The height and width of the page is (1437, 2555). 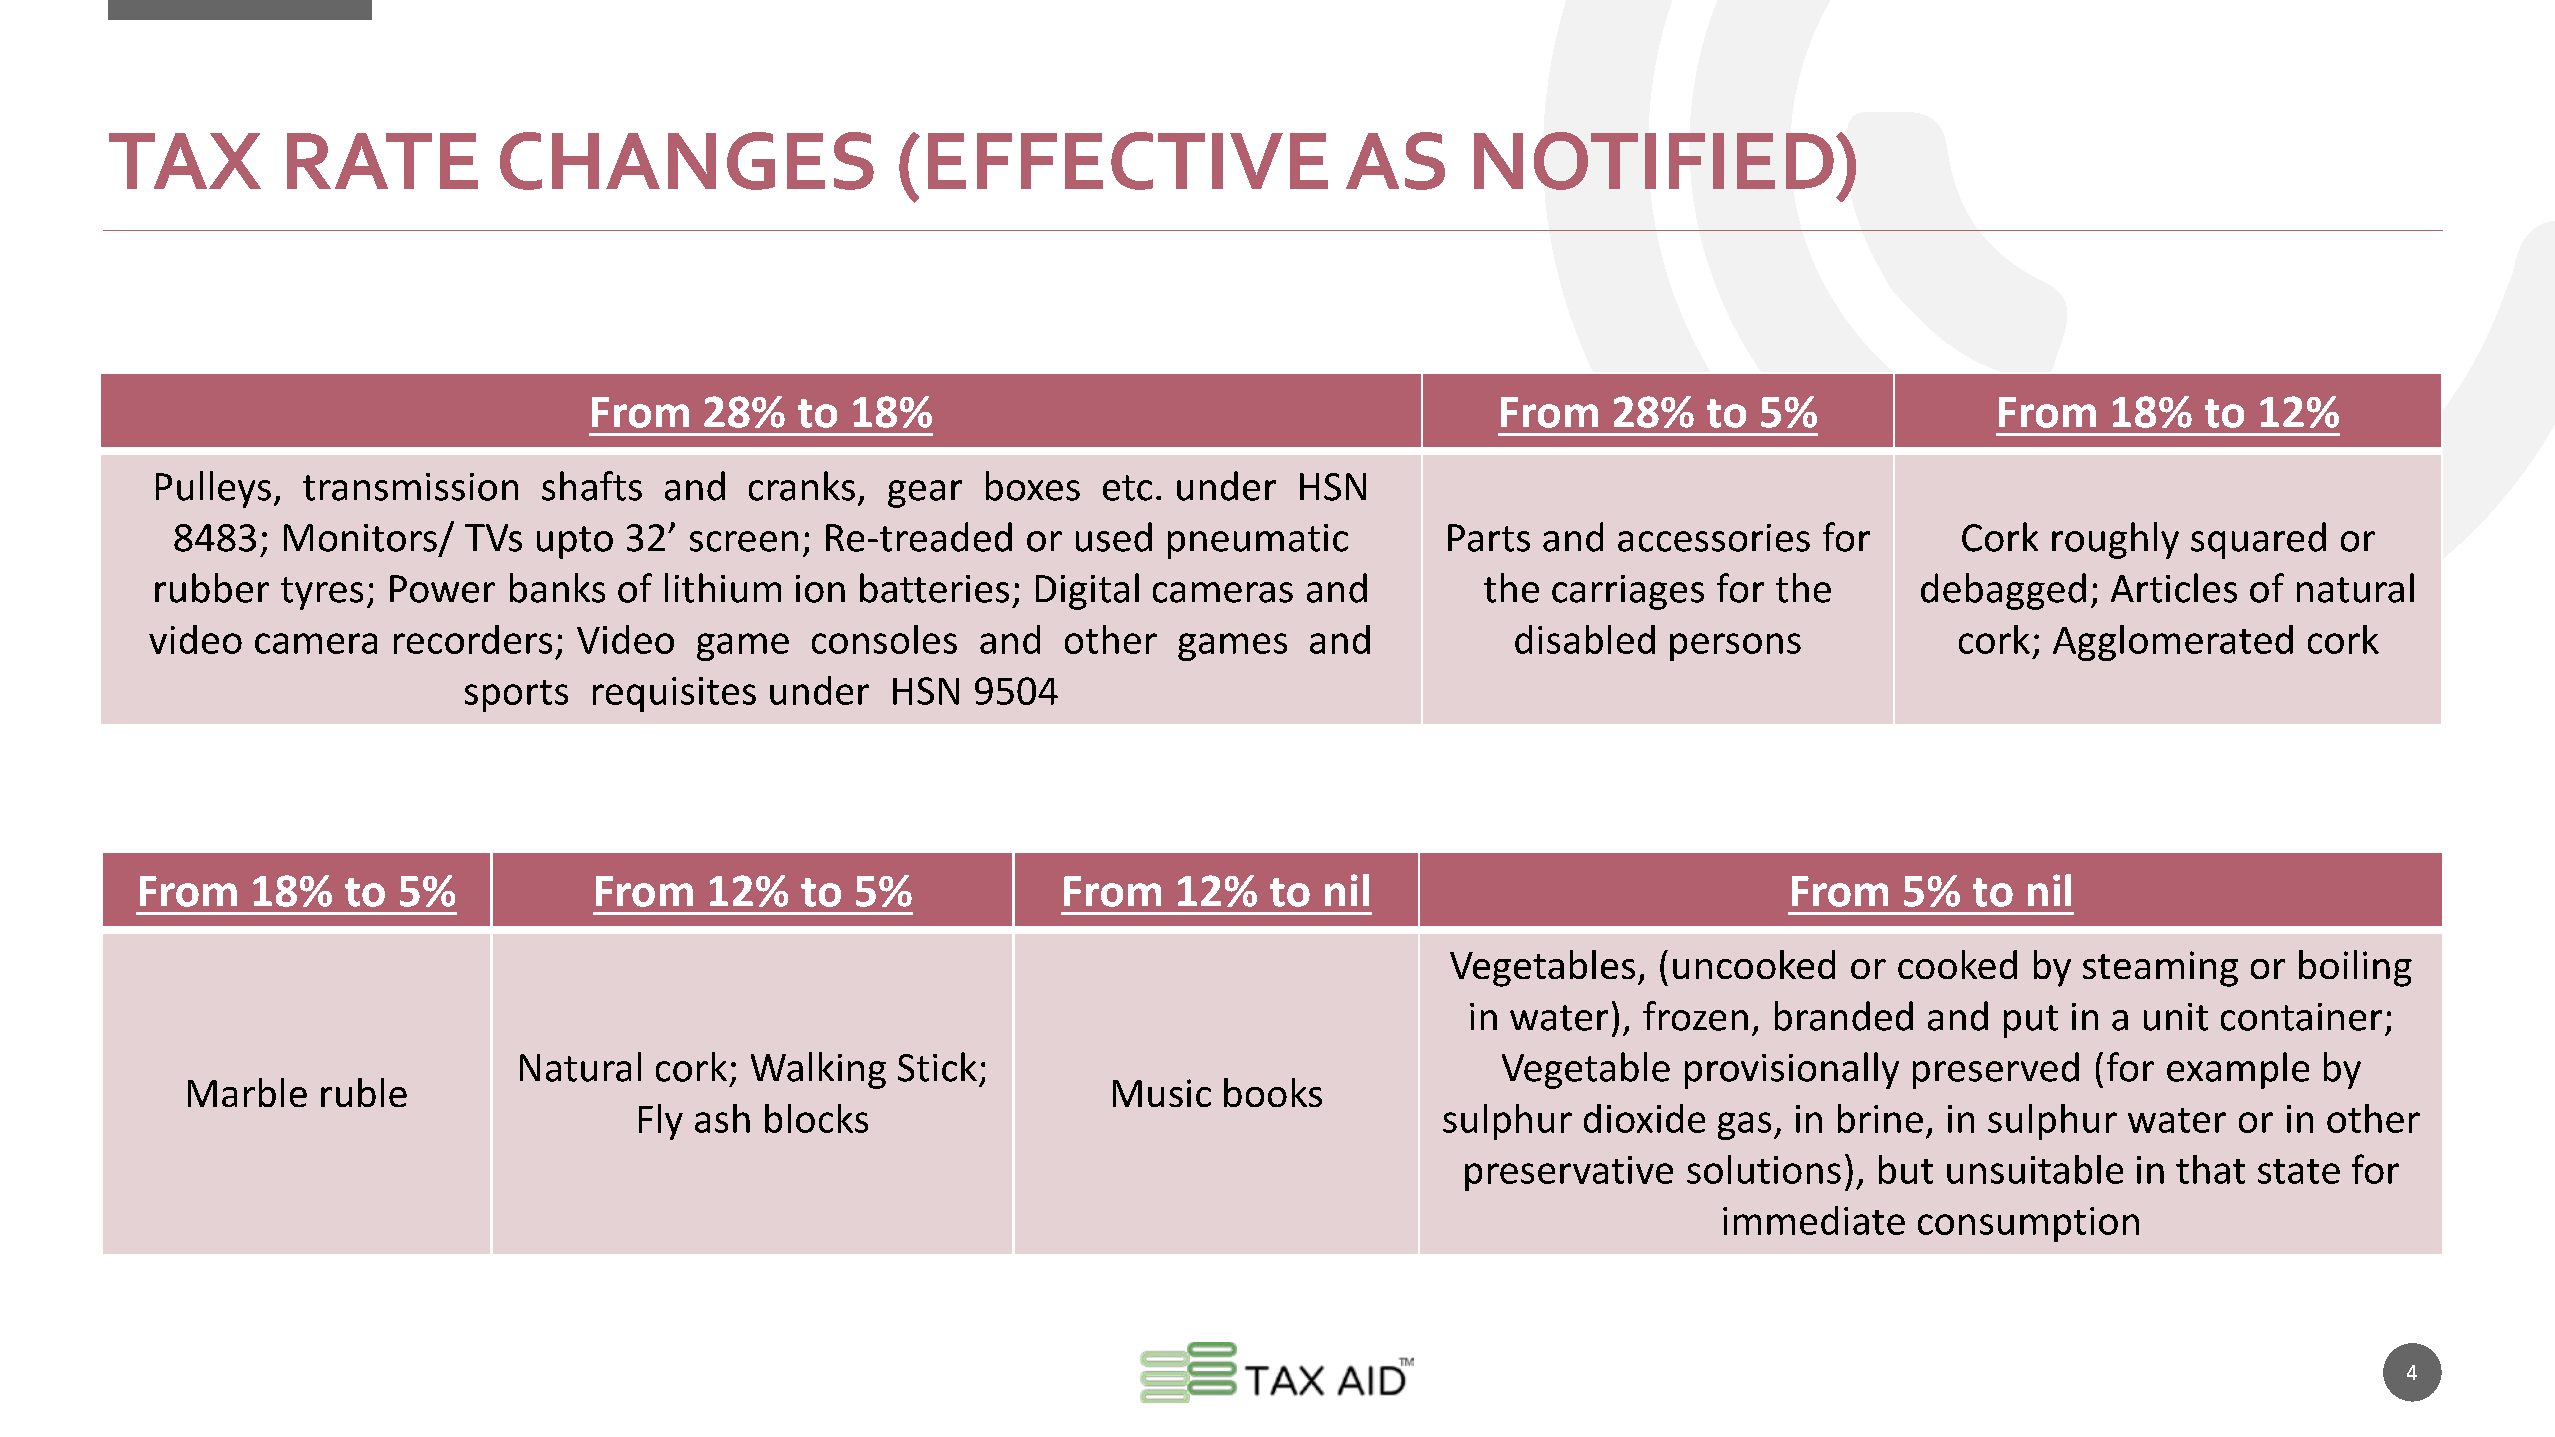 I want to click on steaming, so click(x=2160, y=969).
